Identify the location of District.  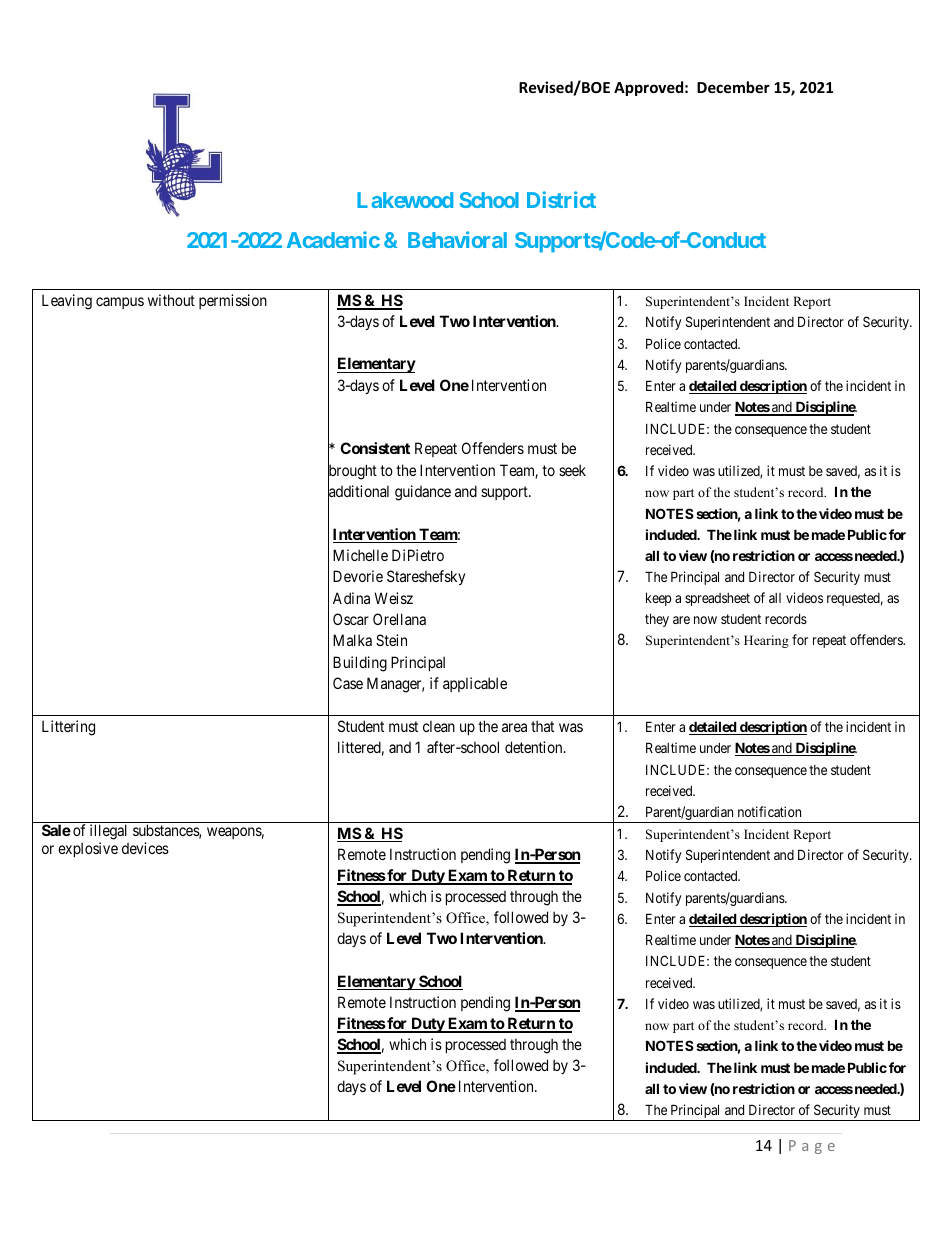
(561, 199).
